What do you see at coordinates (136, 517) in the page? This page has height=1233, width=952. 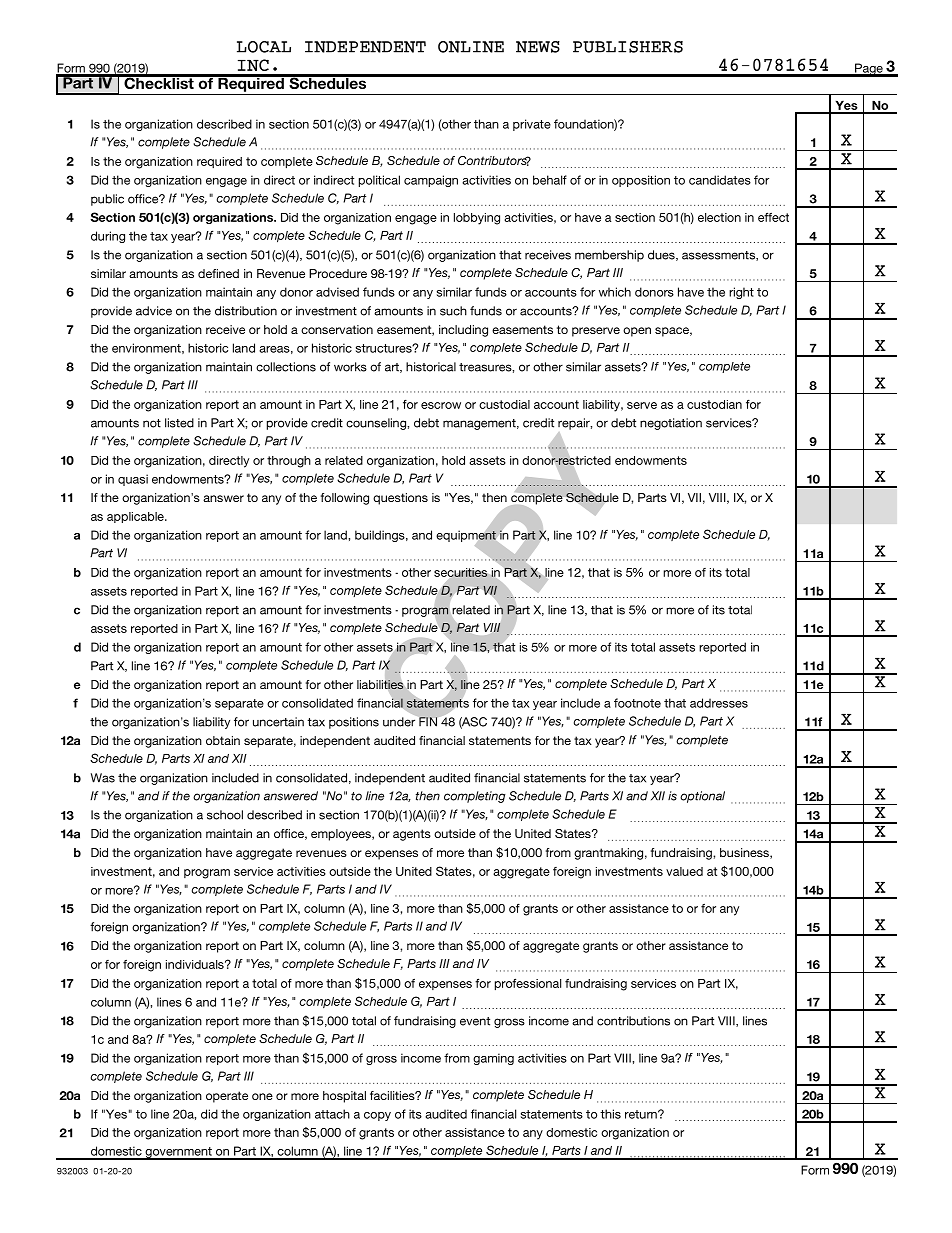 I see `applicable` at bounding box center [136, 517].
